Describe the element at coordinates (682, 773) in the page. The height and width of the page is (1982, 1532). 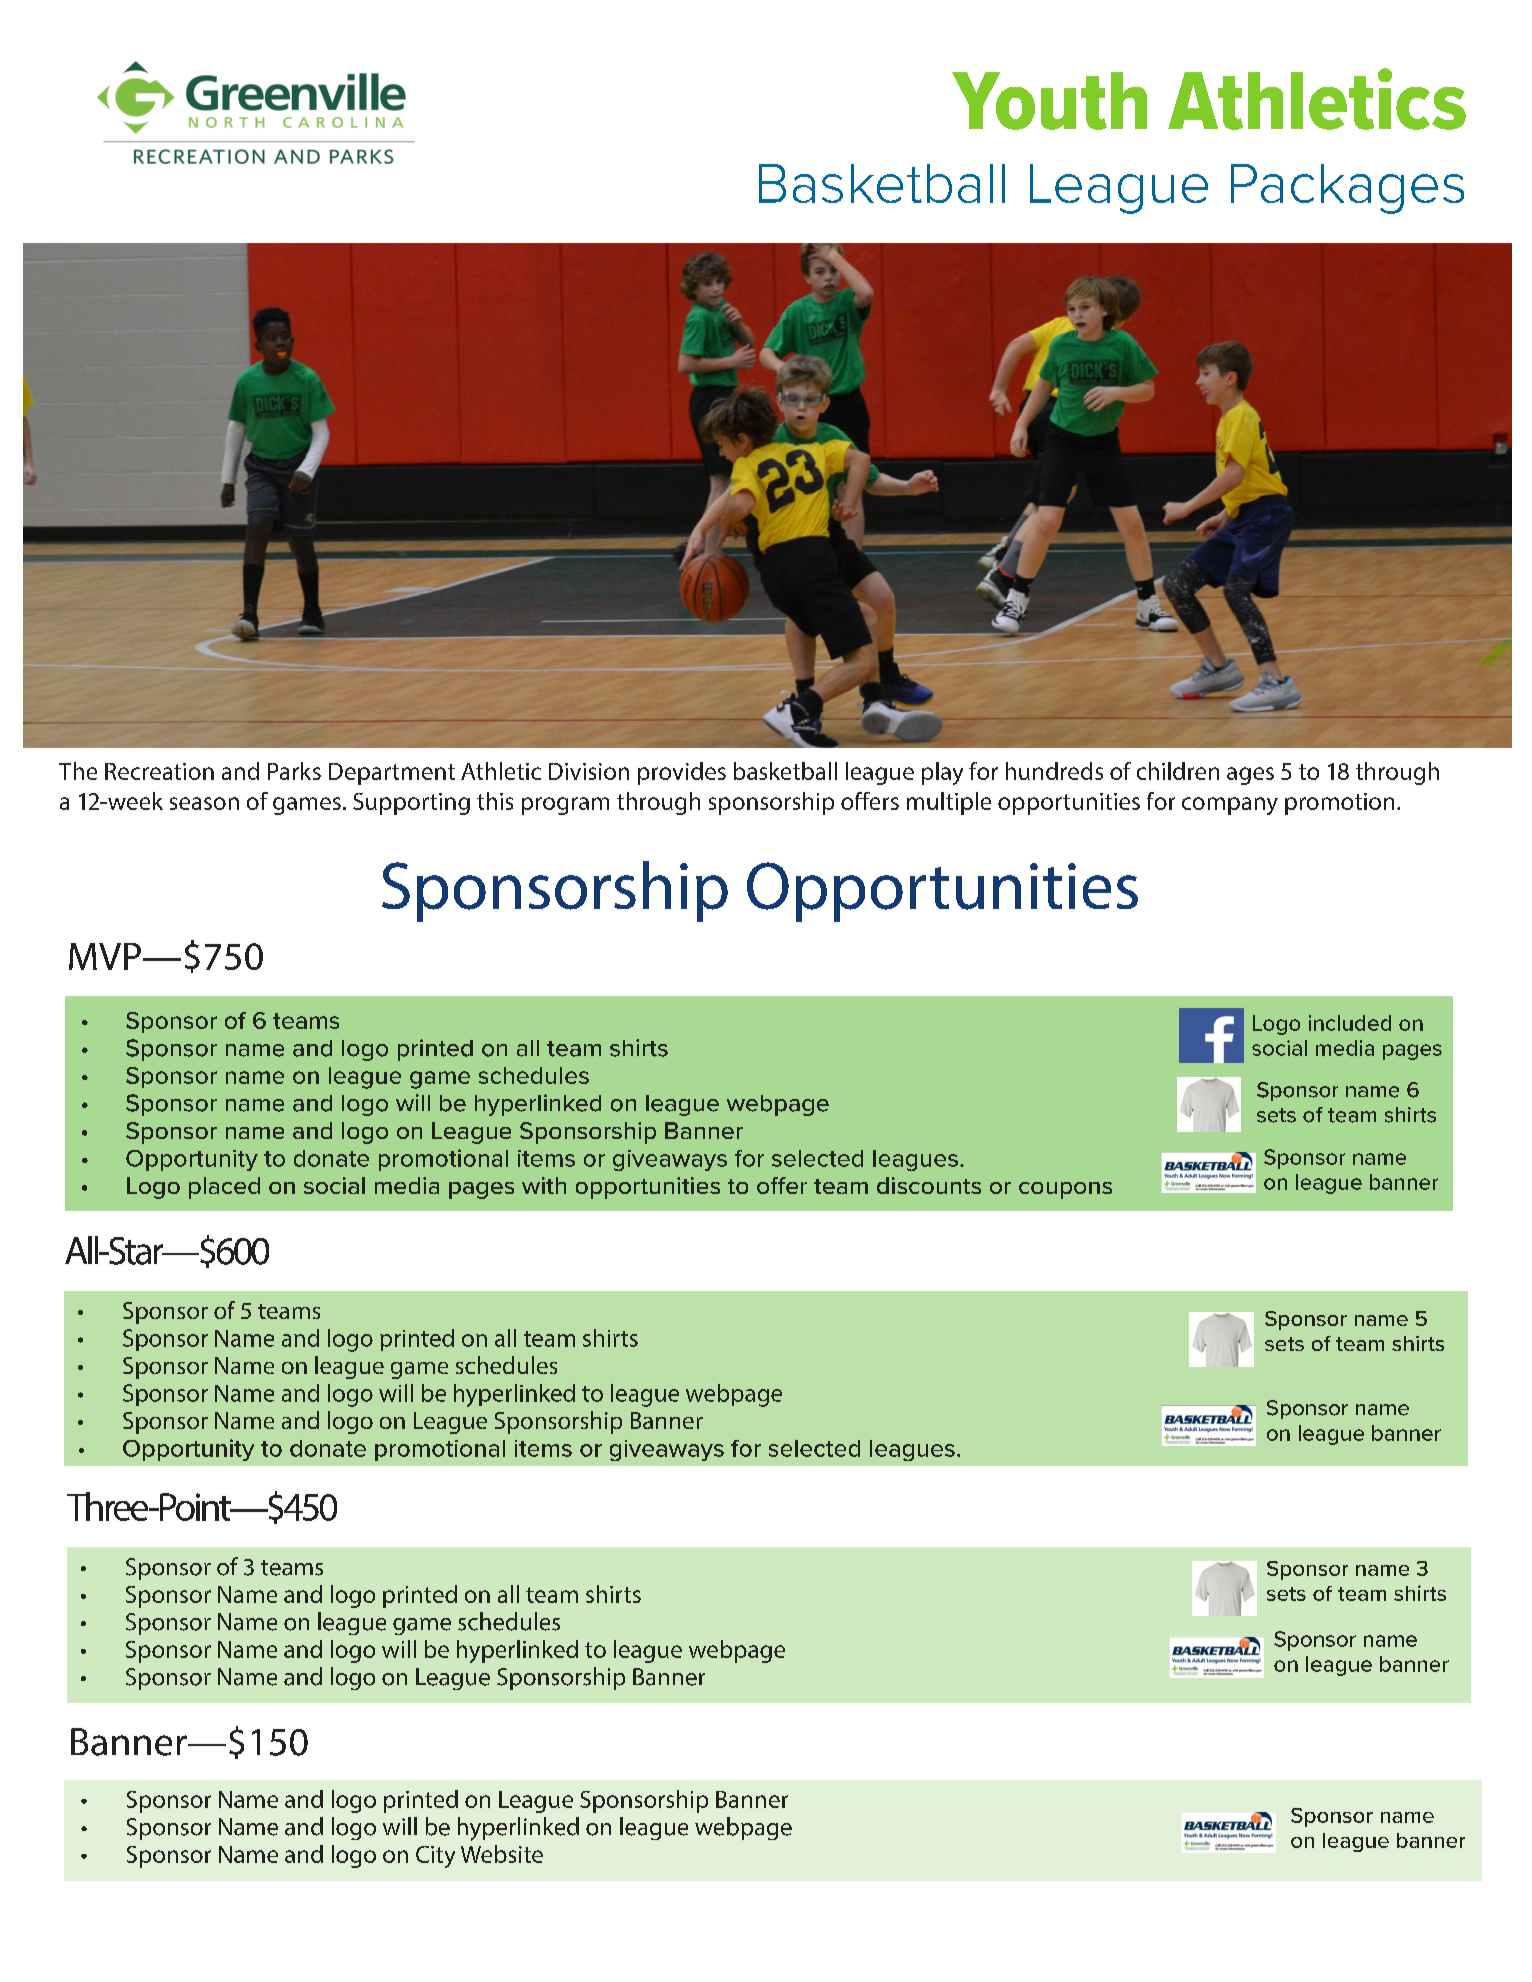
I see `provides` at that location.
